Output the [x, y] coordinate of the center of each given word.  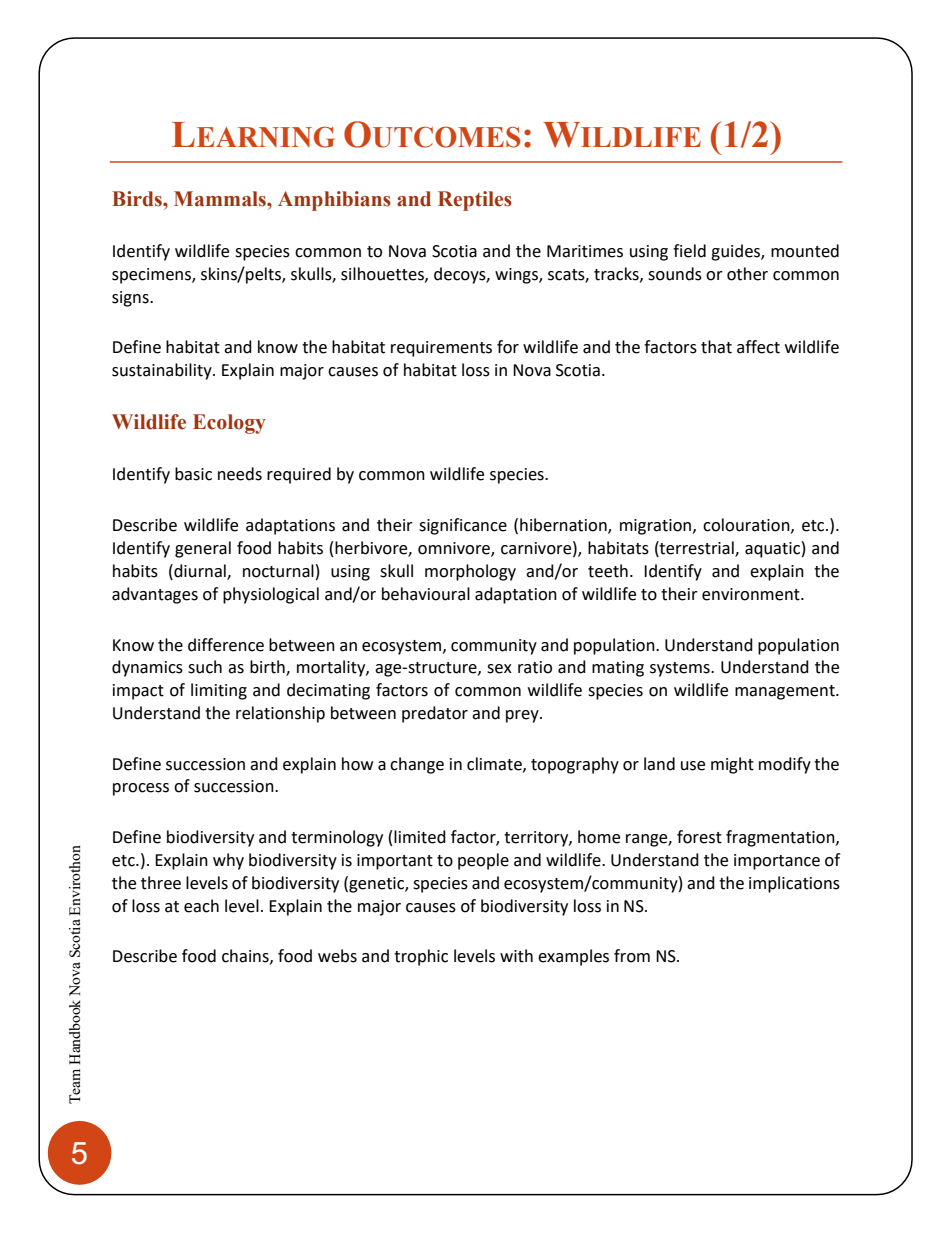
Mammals [221, 199]
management [786, 692]
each [201, 906]
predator [435, 714]
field [689, 251]
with [516, 956]
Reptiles [475, 201]
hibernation [564, 526]
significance [463, 526]
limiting [219, 691]
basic [193, 474]
